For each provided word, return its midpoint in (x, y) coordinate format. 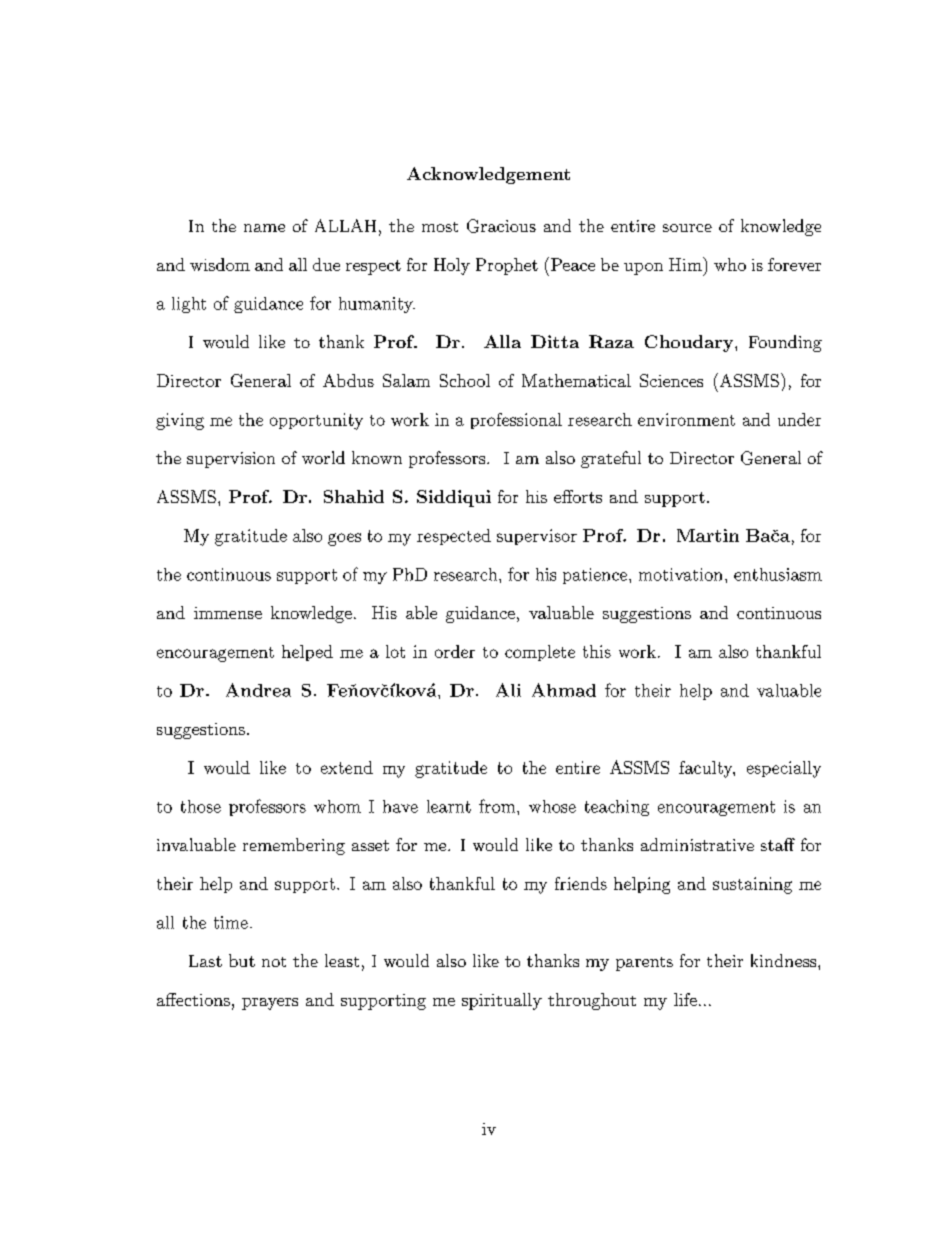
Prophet (507, 266)
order (455, 651)
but (242, 960)
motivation (680, 574)
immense (228, 613)
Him (686, 264)
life (685, 999)
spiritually (502, 1001)
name (264, 228)
